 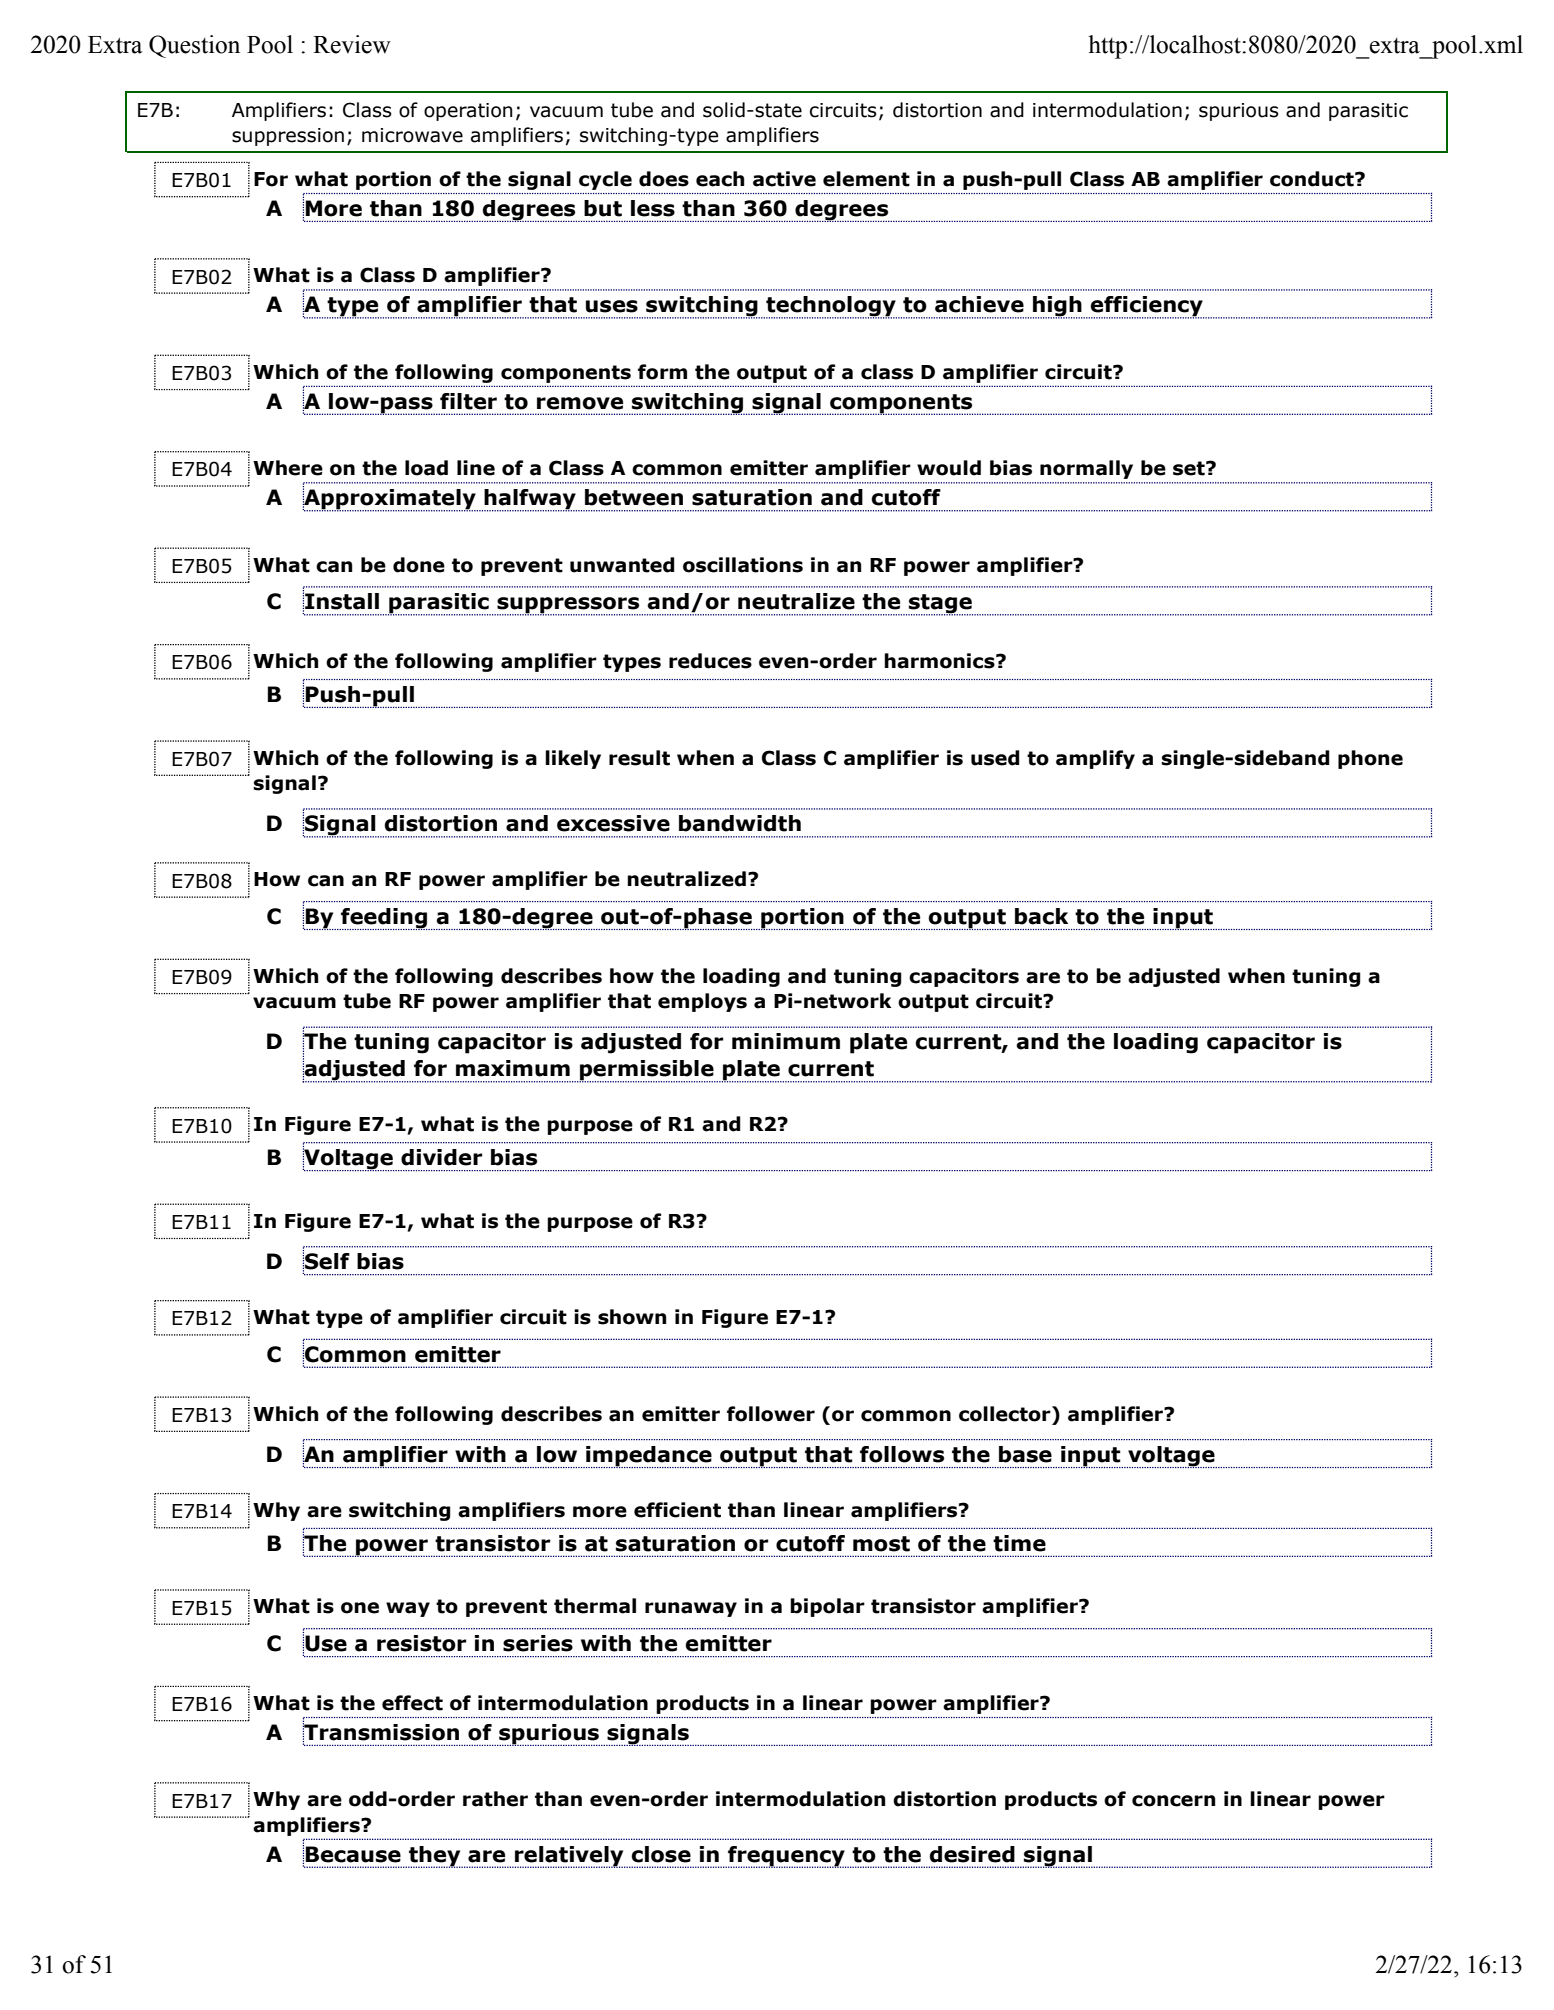 What do you see at coordinates (702, 1002) in the screenshot?
I see `employs` at bounding box center [702, 1002].
